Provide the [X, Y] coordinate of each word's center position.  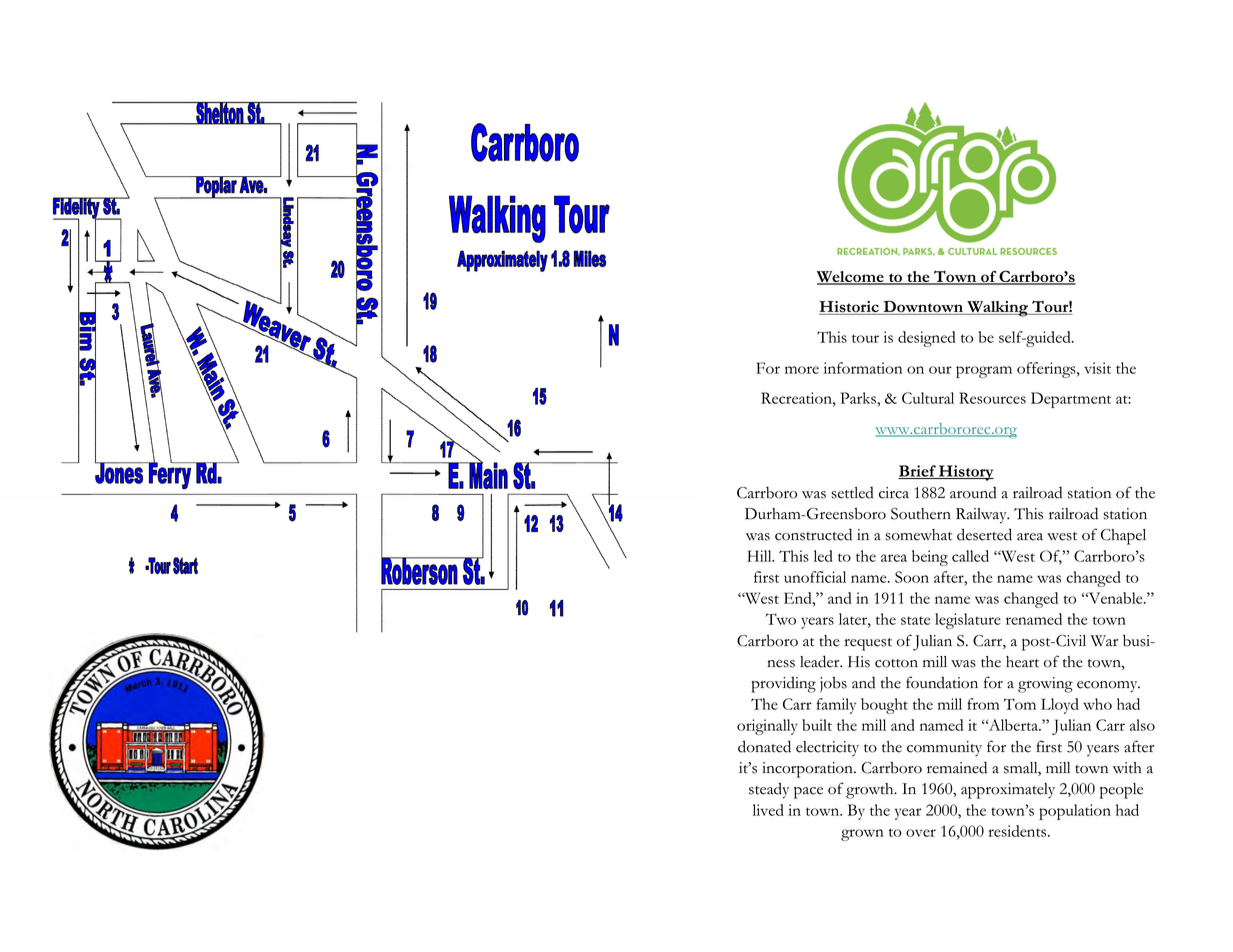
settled [852, 492]
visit [1097, 368]
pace [808, 793]
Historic [850, 308]
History [965, 473]
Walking [997, 309]
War [1104, 641]
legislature [968, 621]
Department [1071, 400]
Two [781, 619]
